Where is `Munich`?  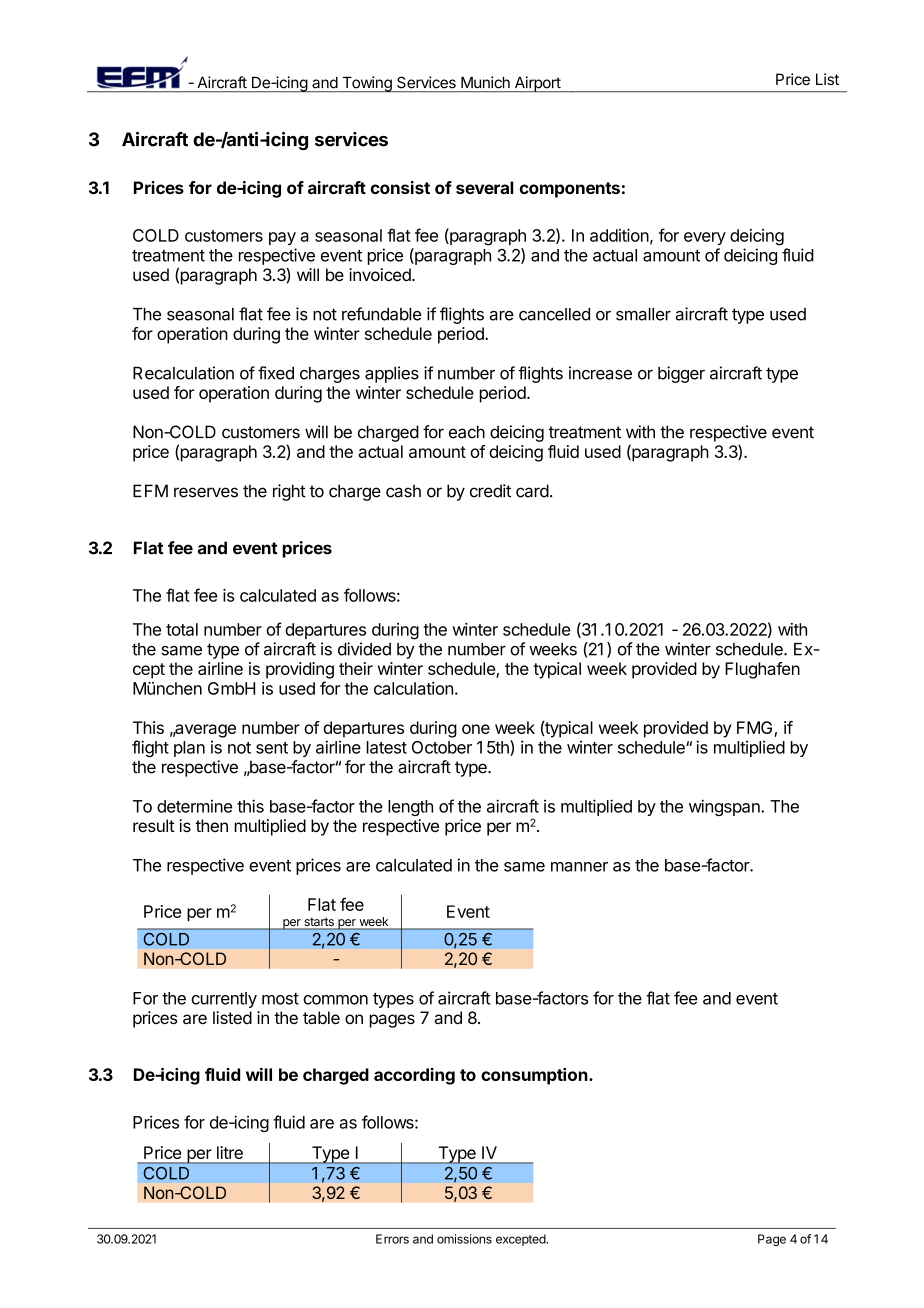 Munich is located at coordinates (485, 82).
